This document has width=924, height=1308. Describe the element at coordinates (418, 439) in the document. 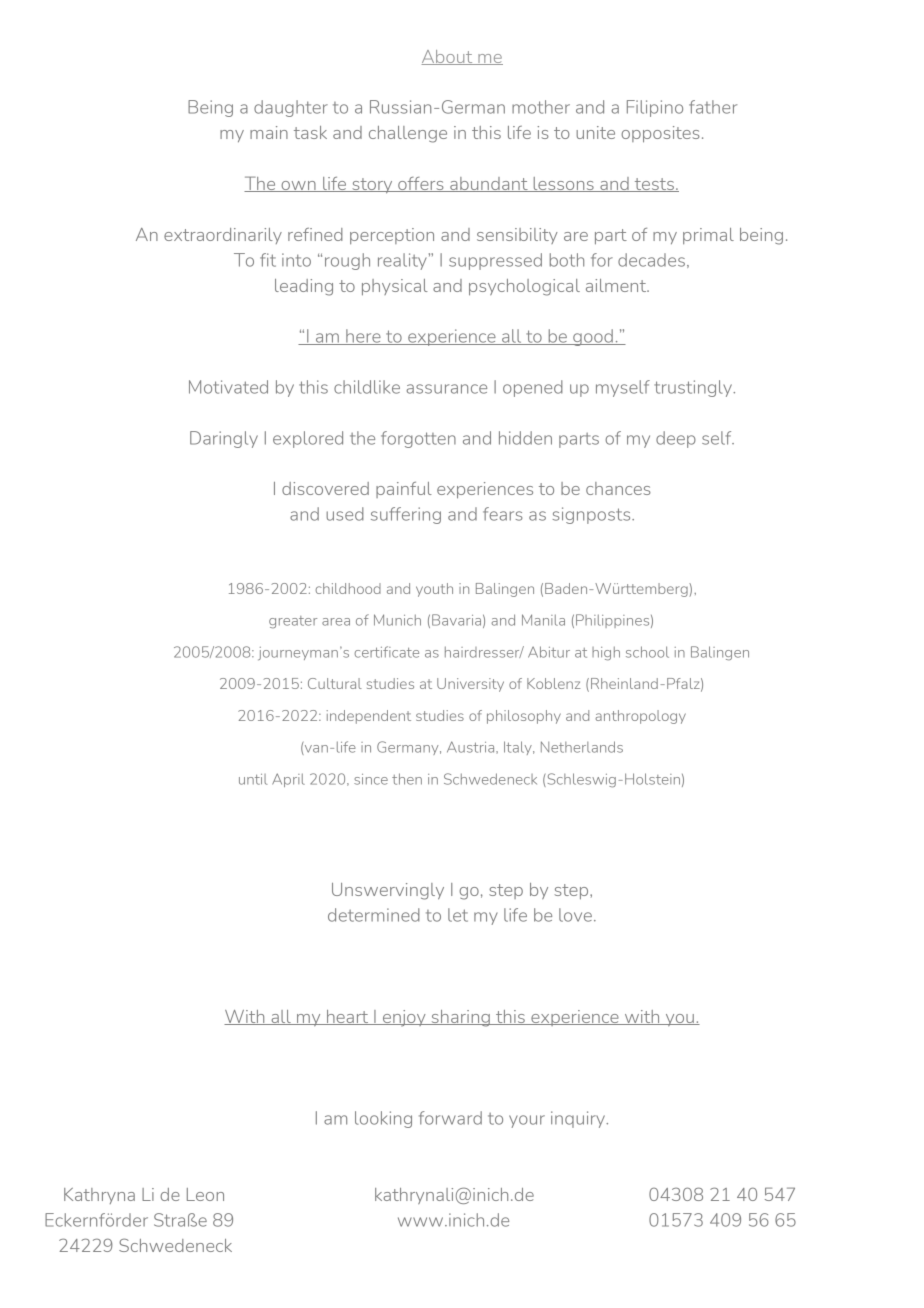

I see `forgotten` at that location.
